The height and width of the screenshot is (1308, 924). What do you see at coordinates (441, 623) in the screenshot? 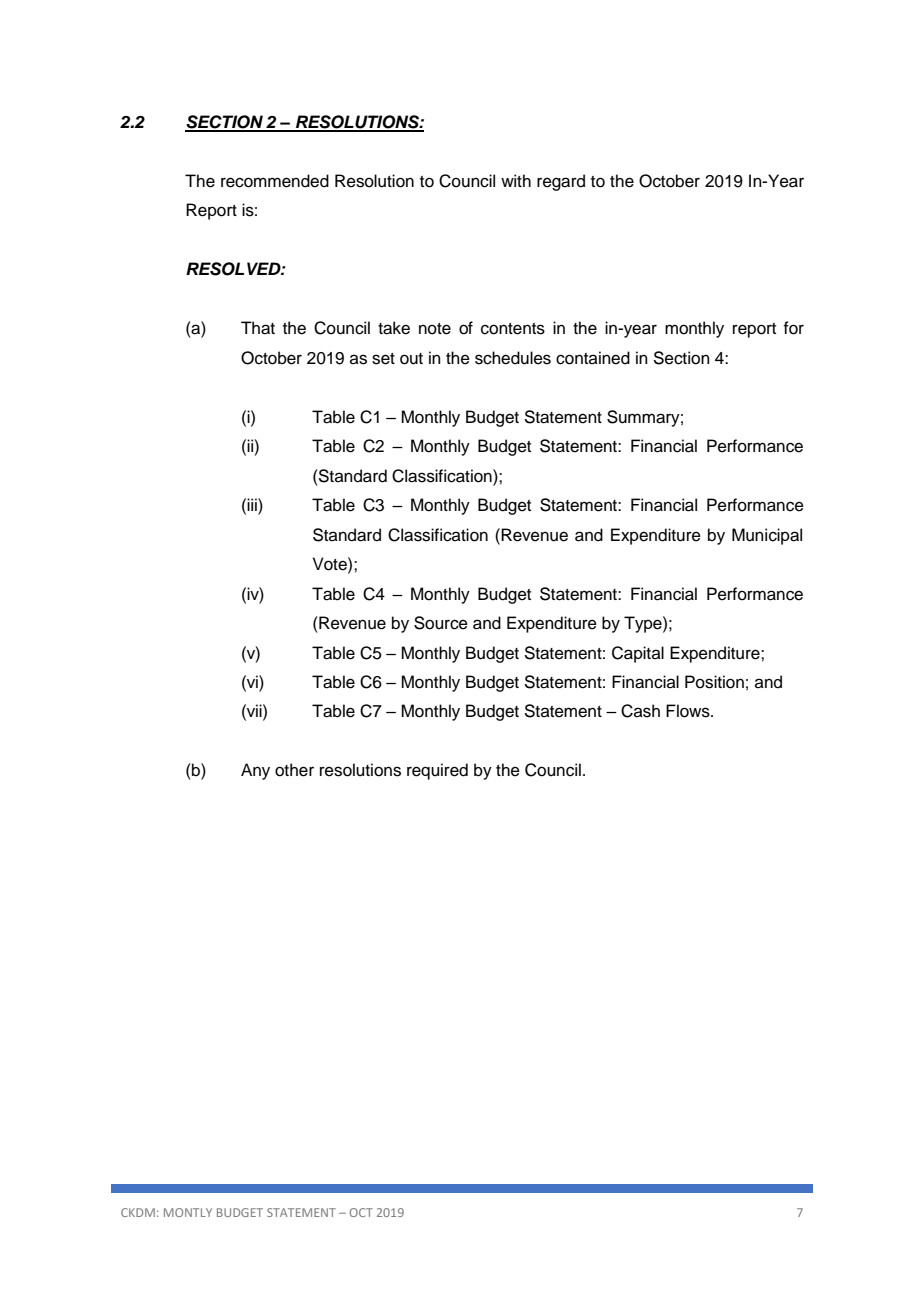
I see `Source` at bounding box center [441, 623].
